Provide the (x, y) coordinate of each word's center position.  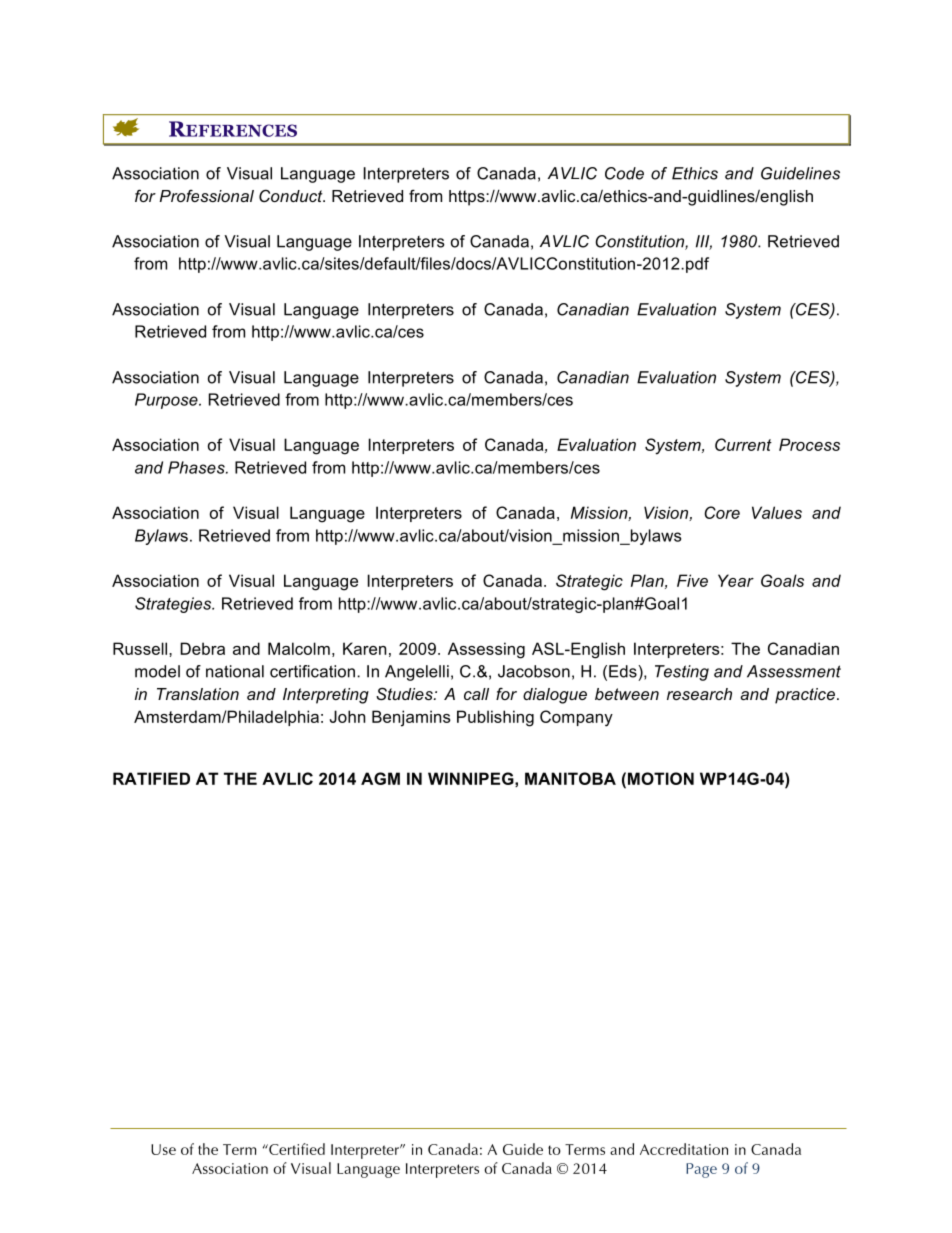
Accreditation (684, 1149)
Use (163, 1149)
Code (624, 173)
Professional (207, 196)
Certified (296, 1149)
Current (743, 444)
